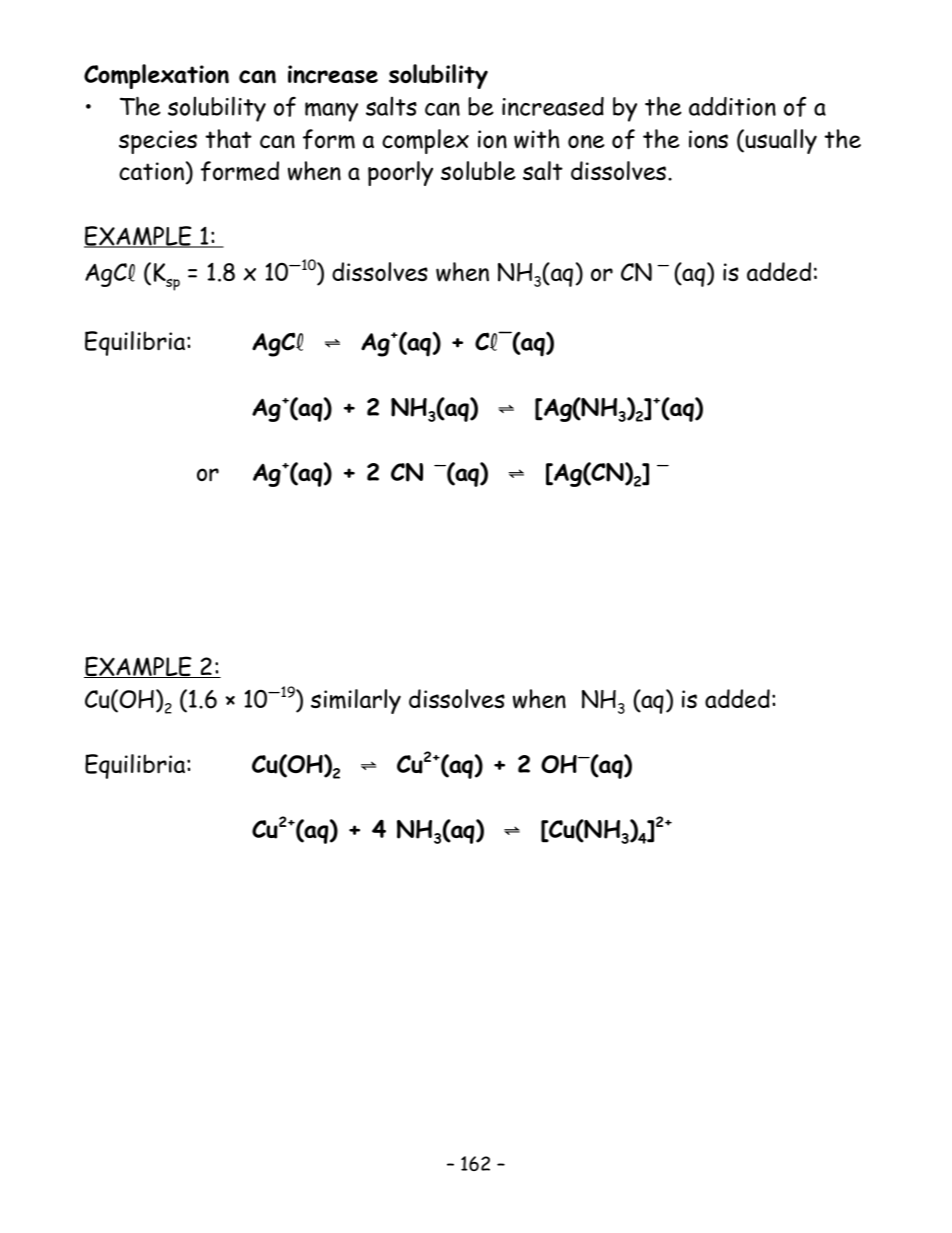 The width and height of the screenshot is (952, 1233). Describe the element at coordinates (158, 142) in the screenshot. I see `species` at that location.
